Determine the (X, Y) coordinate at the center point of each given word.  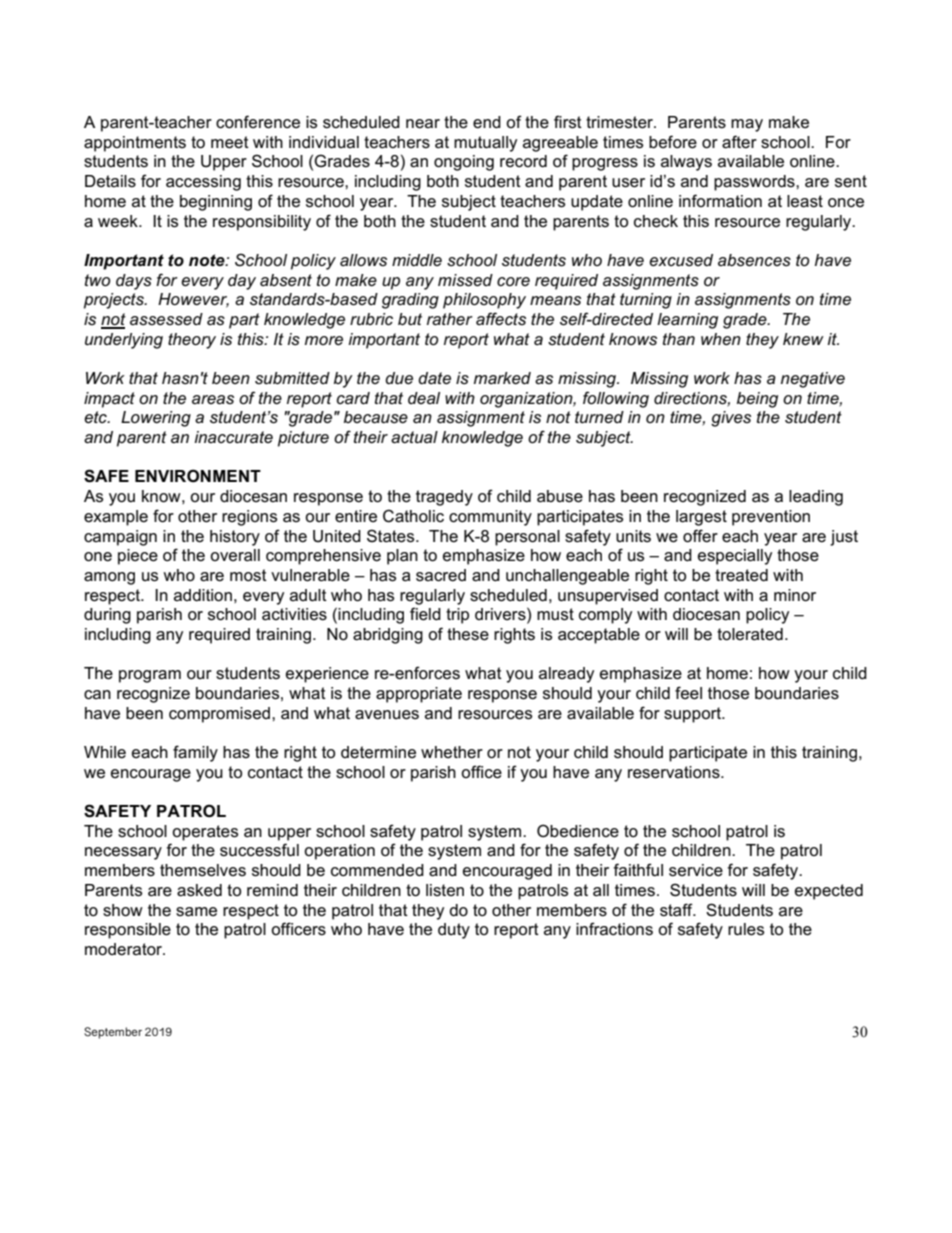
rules (746, 929)
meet (230, 142)
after (739, 142)
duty (454, 931)
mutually (485, 144)
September (113, 1033)
